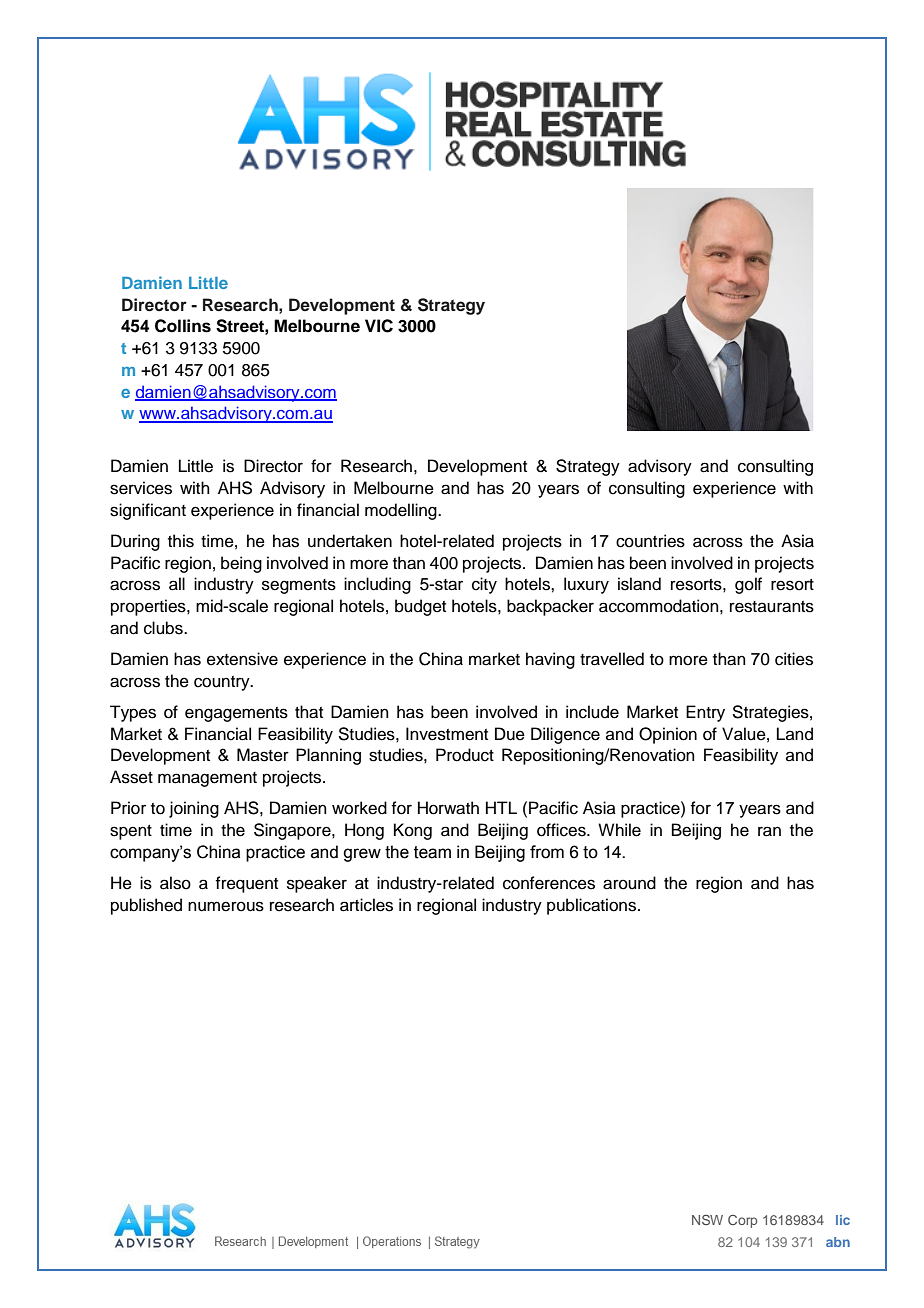 Image resolution: width=924 pixels, height=1308 pixels. I want to click on conferences, so click(549, 883).
